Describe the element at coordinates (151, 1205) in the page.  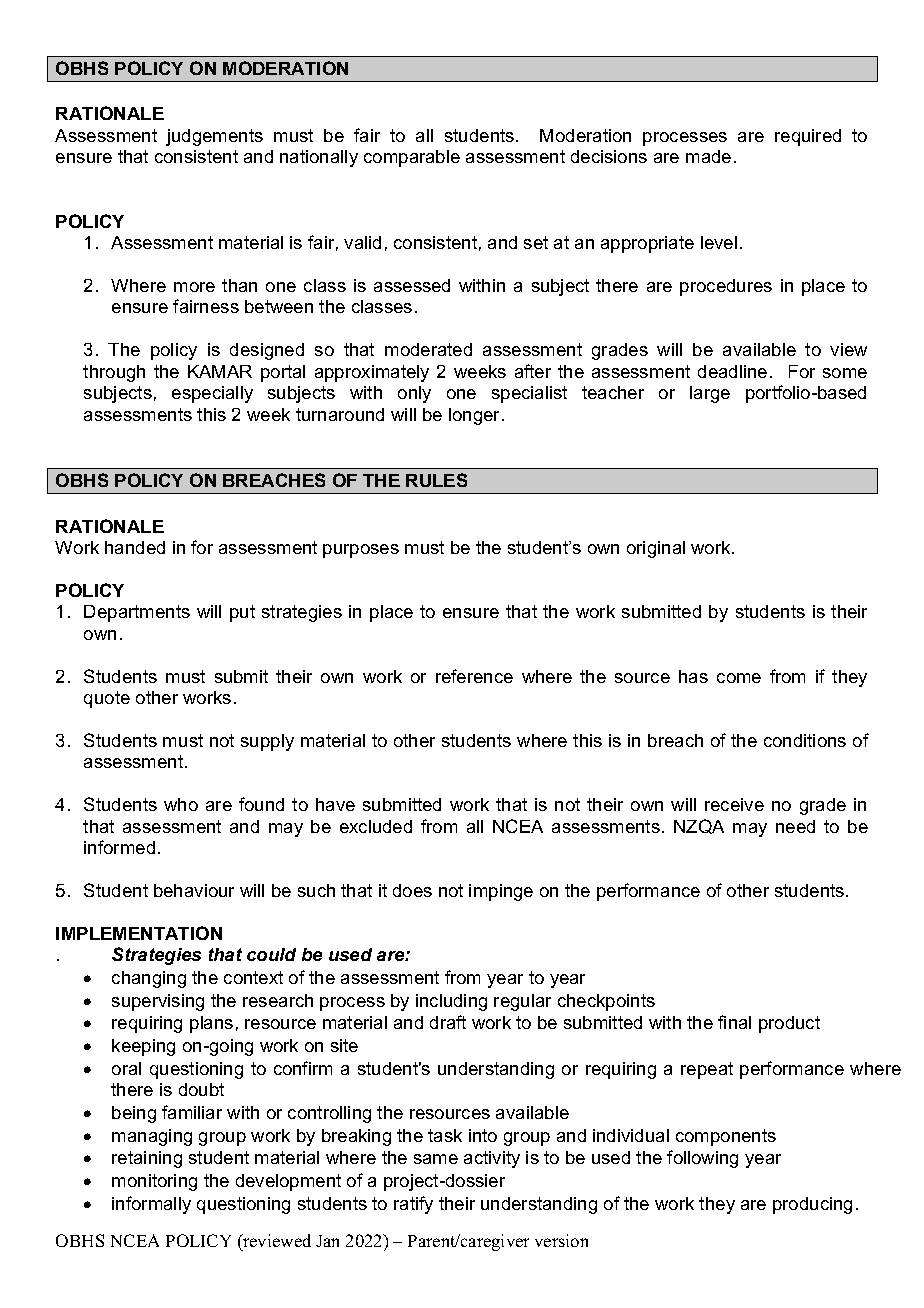
I see `informally` at that location.
